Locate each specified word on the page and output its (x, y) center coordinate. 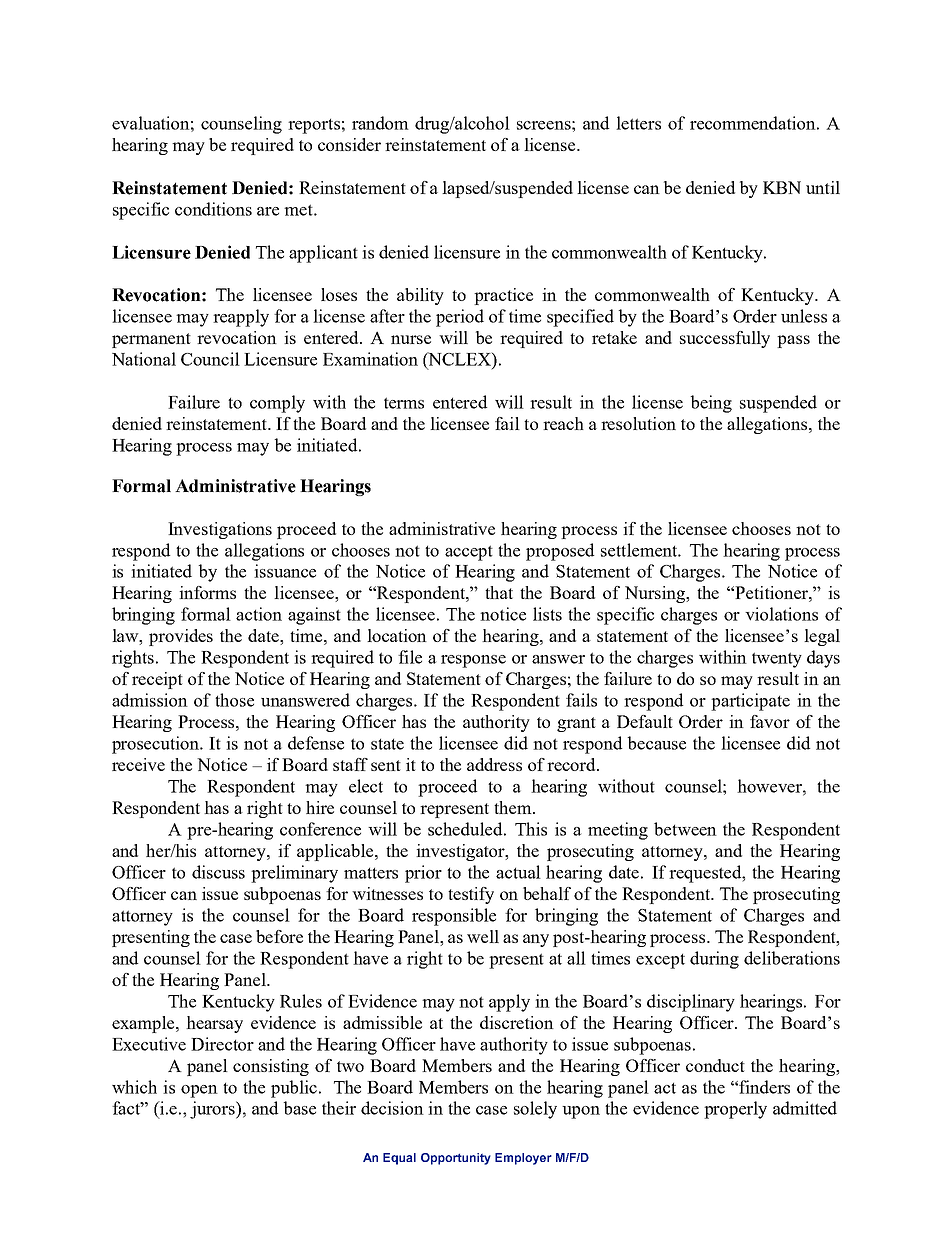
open (199, 1091)
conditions (213, 209)
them (514, 807)
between (685, 829)
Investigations (220, 530)
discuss (218, 872)
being (711, 404)
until (823, 187)
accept (469, 553)
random (380, 123)
